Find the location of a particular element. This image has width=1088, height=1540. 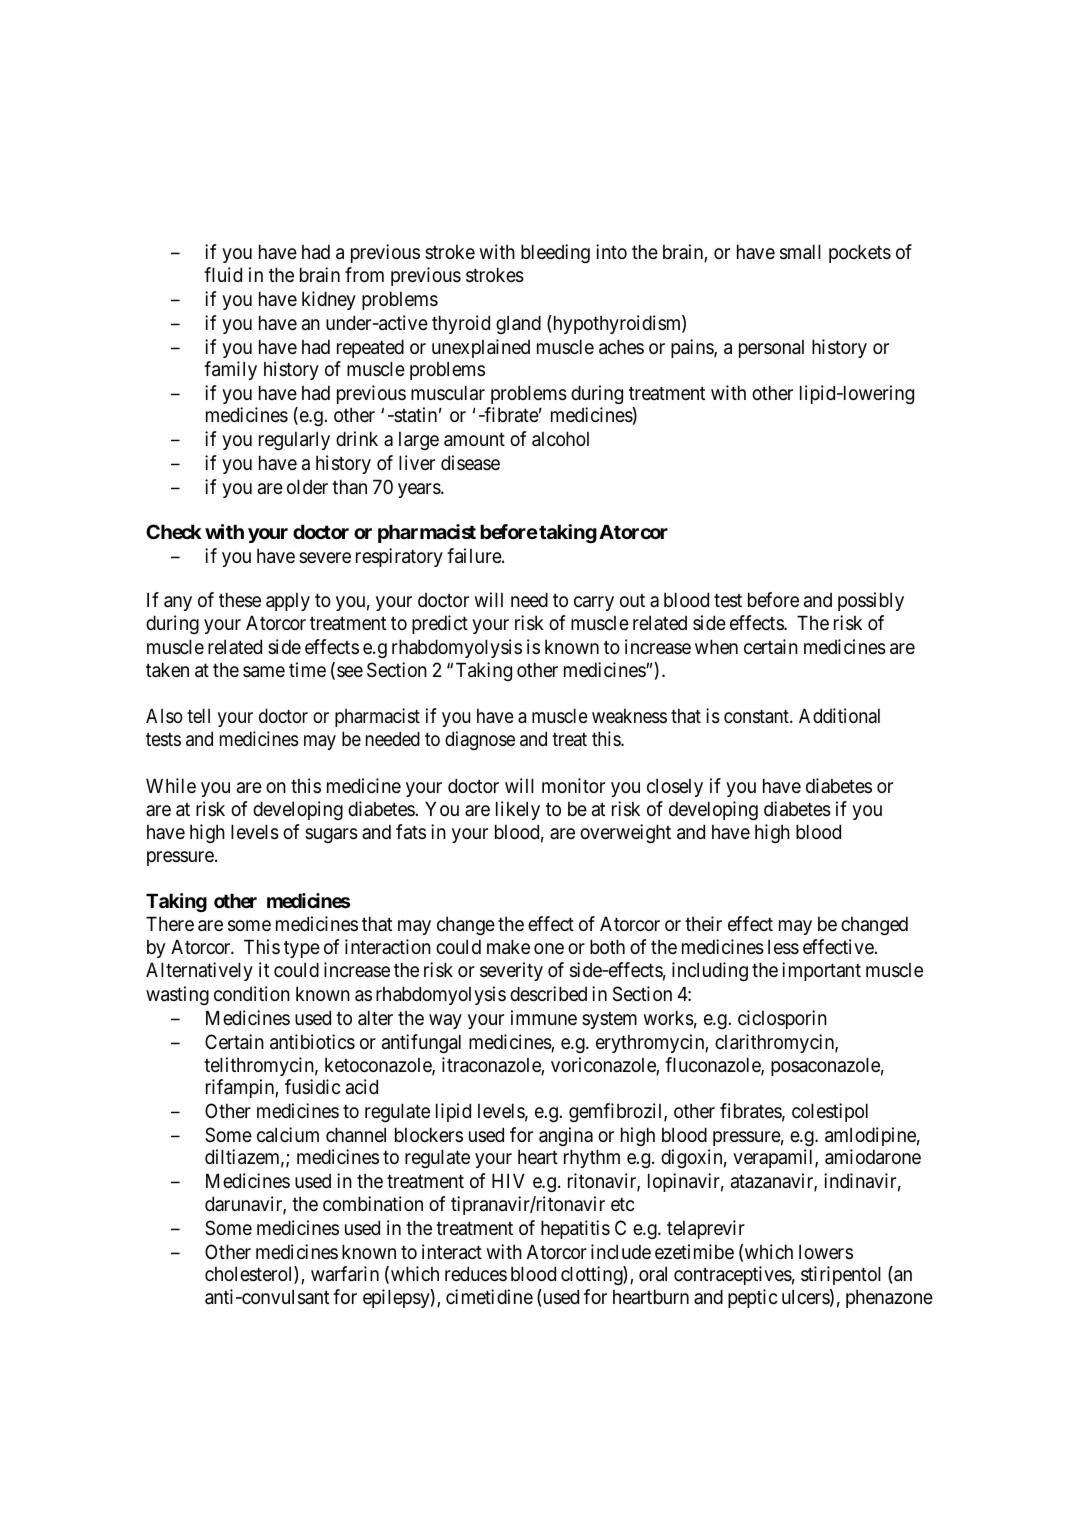

warfarin is located at coordinates (345, 1274).
